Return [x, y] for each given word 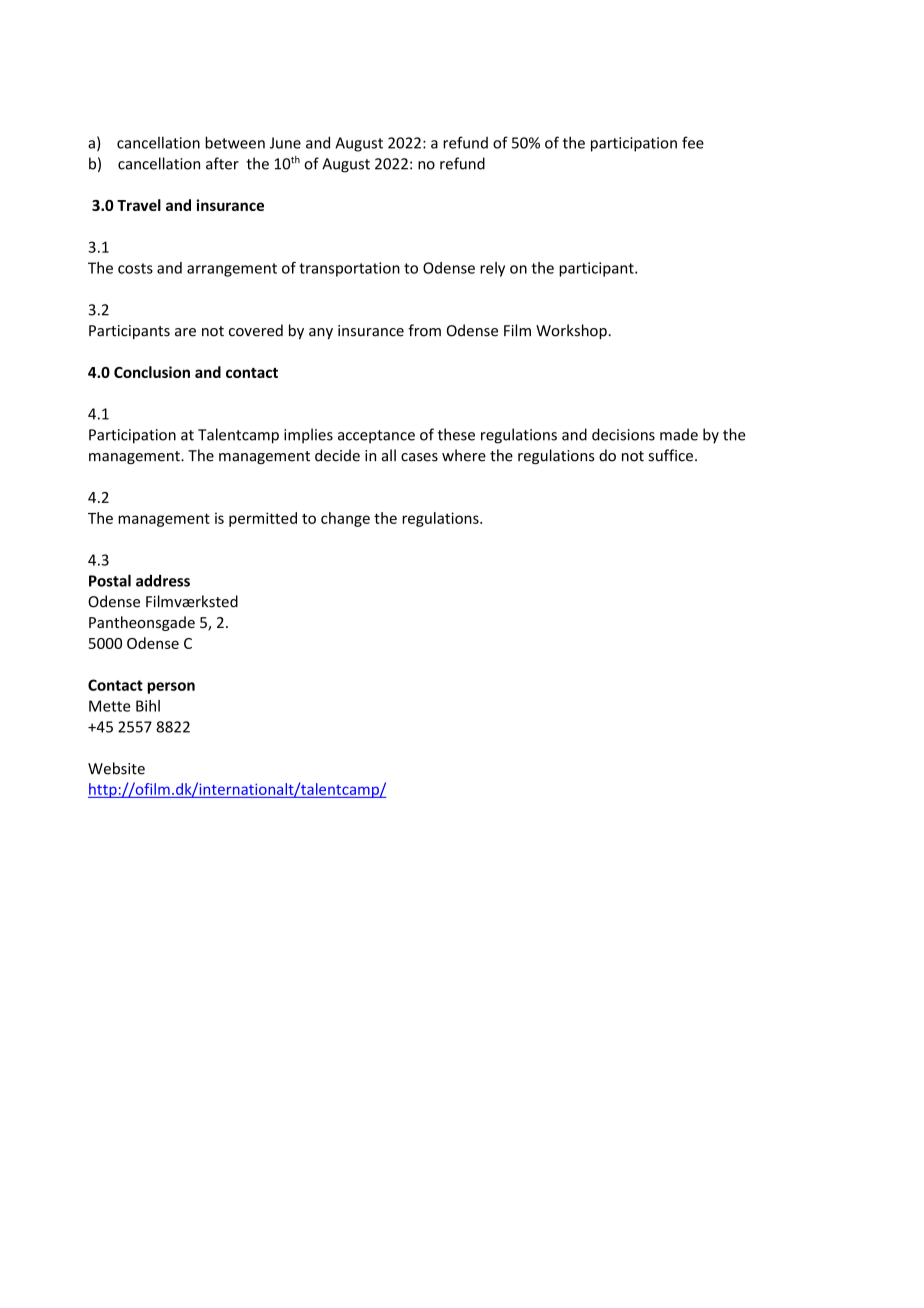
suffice [671, 455]
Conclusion [152, 372]
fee [693, 142]
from [424, 330]
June [285, 143]
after [222, 163]
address [163, 580]
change [345, 519]
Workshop [571, 331]
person [171, 688]
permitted [263, 519]
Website [116, 768]
